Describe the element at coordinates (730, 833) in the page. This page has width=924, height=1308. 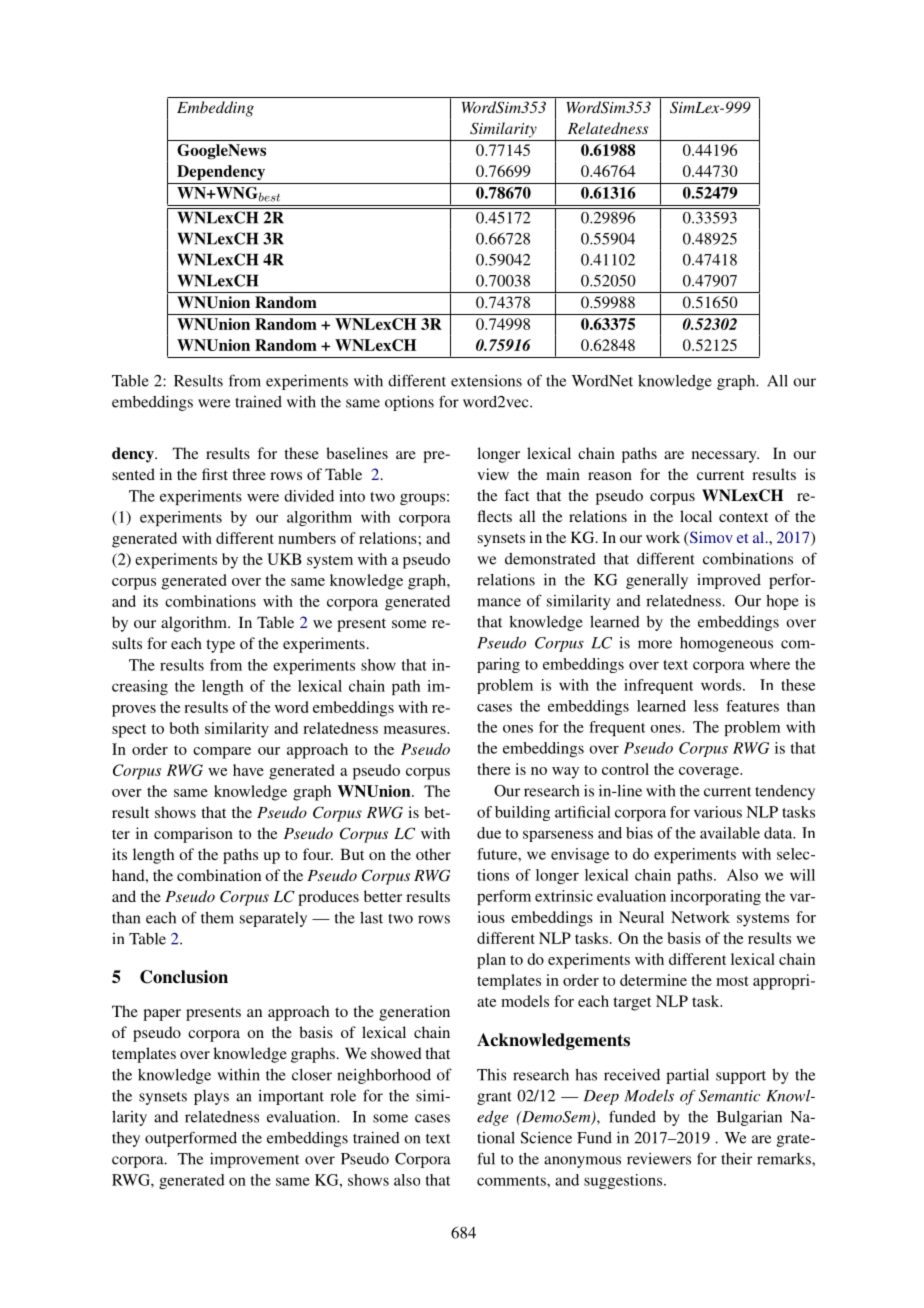
I see `available` at that location.
